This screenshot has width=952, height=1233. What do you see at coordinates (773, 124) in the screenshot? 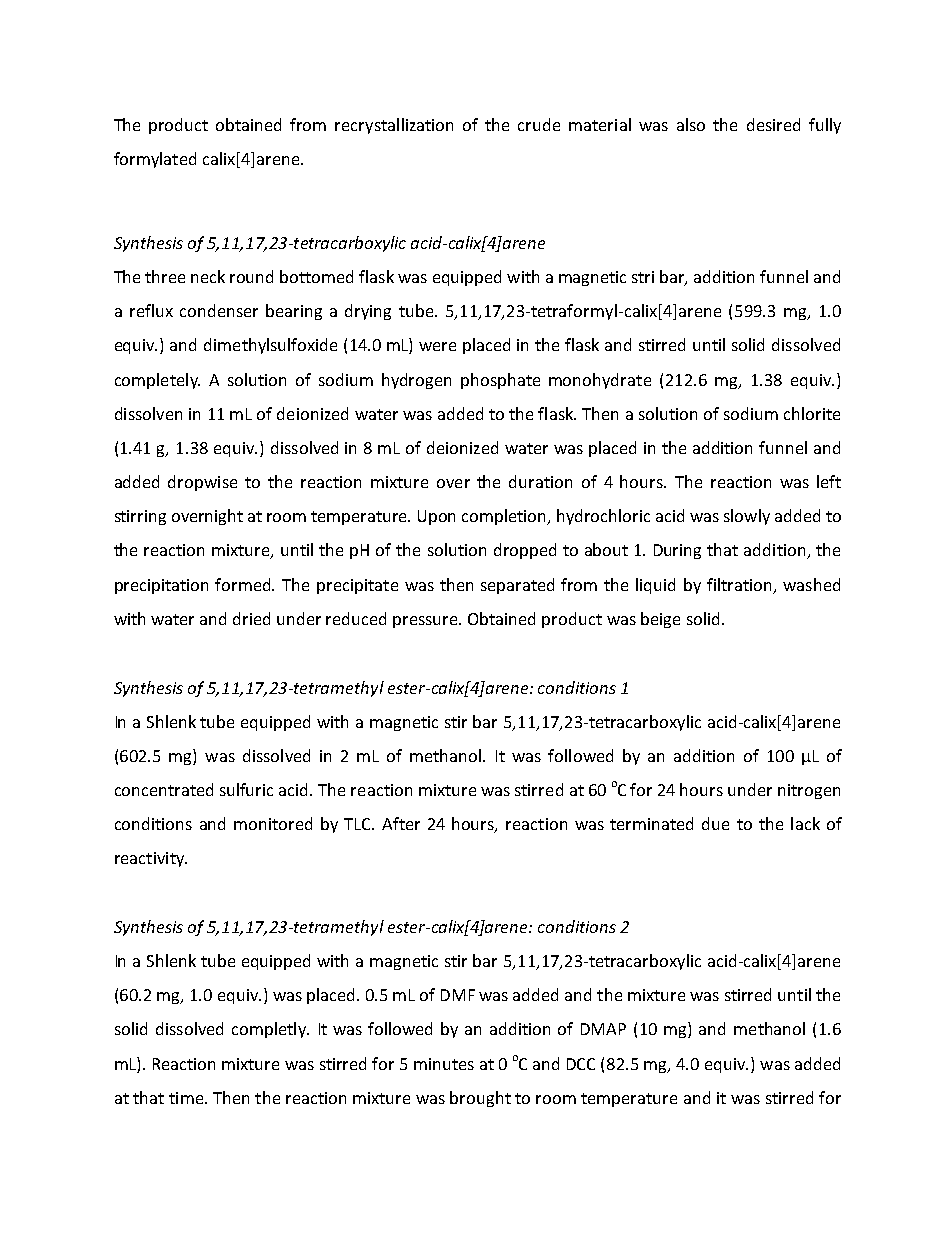
I see `desired` at bounding box center [773, 124].
